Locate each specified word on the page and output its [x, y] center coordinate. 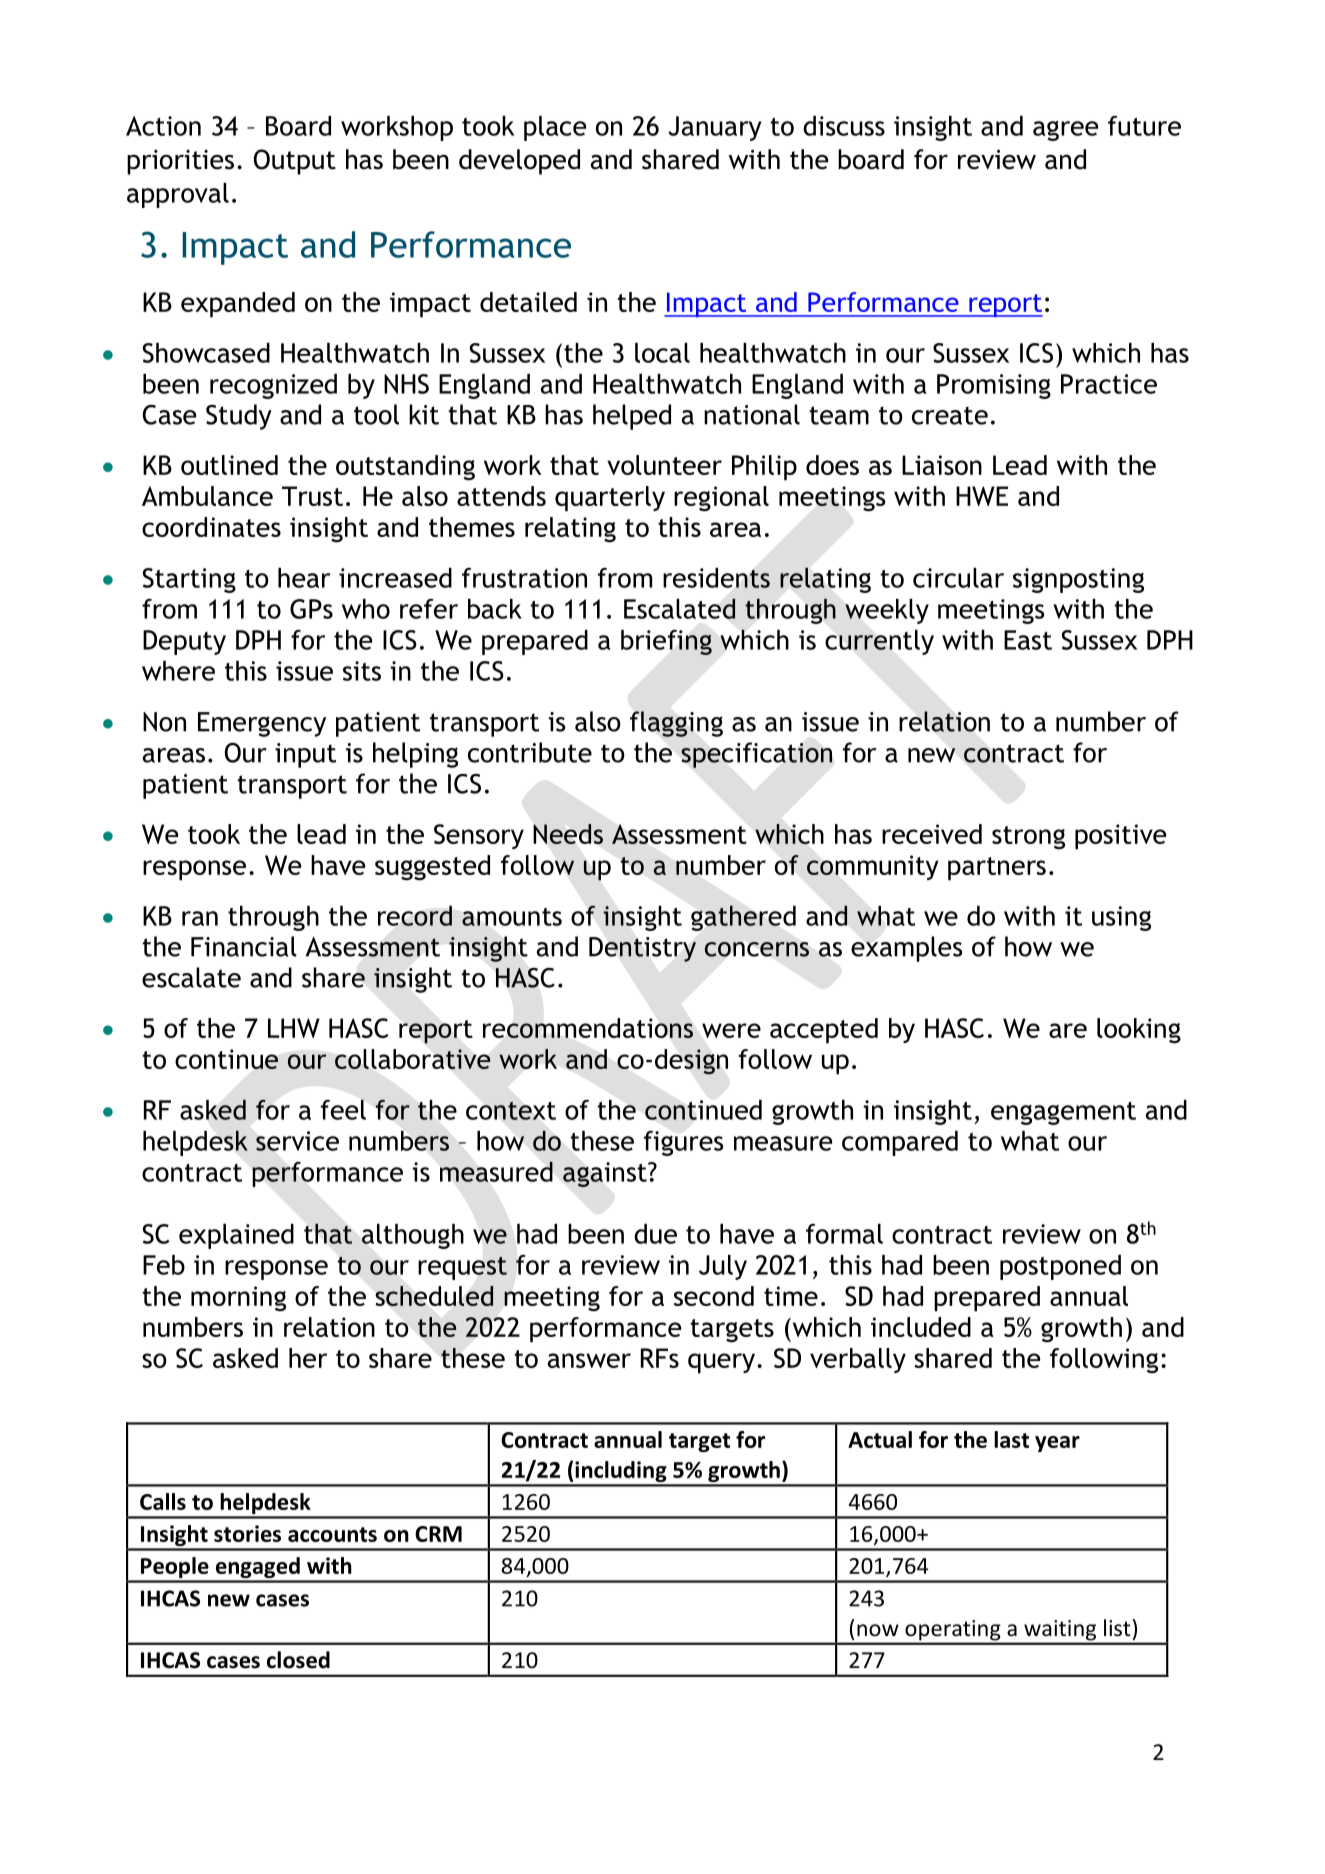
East [1028, 640]
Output [295, 162]
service [297, 1141]
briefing [666, 642]
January [715, 128]
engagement [1063, 1113]
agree [1065, 131]
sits [362, 671]
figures [683, 1143]
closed [298, 1660]
